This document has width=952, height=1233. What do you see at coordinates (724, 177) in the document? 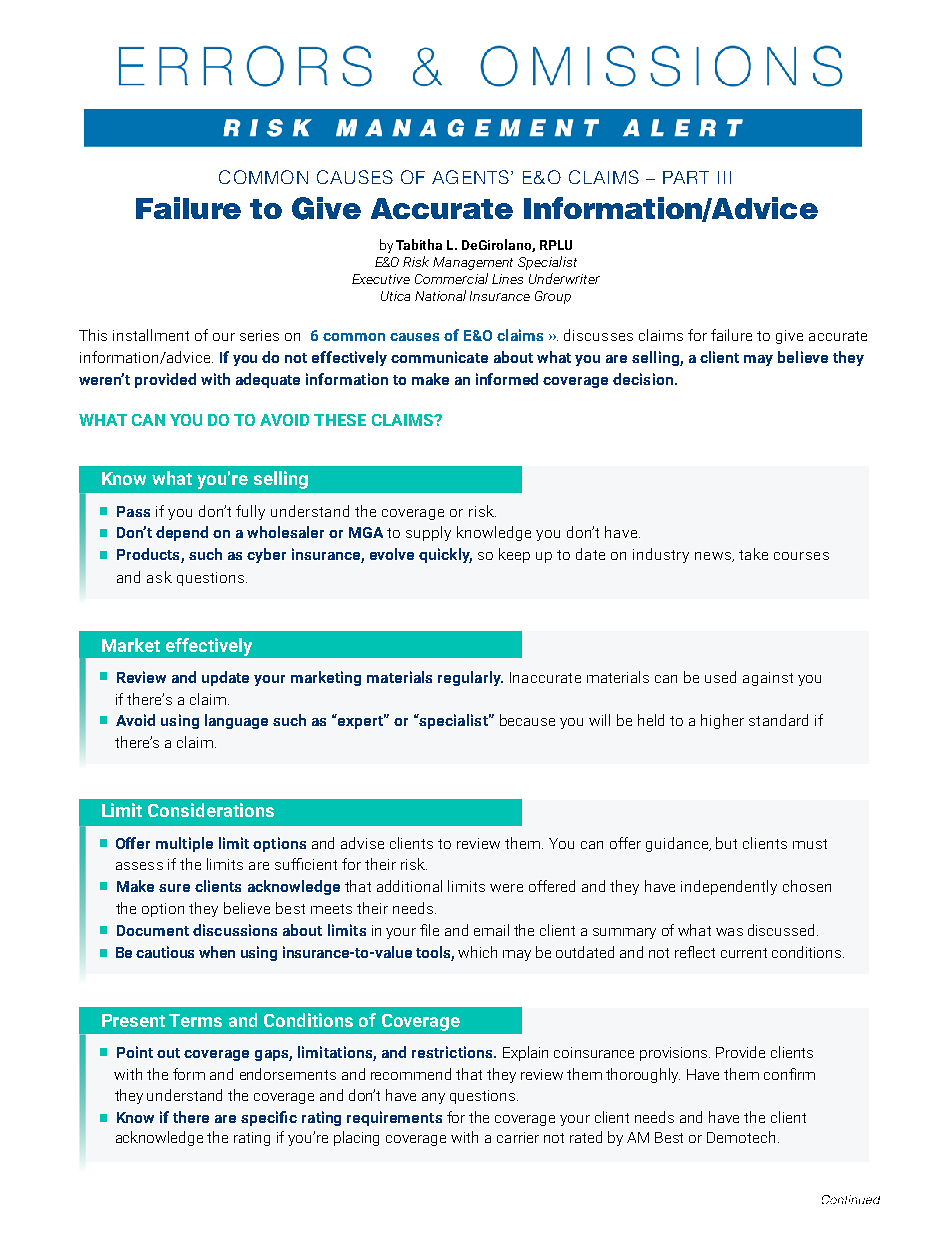
I see `III` at bounding box center [724, 177].
